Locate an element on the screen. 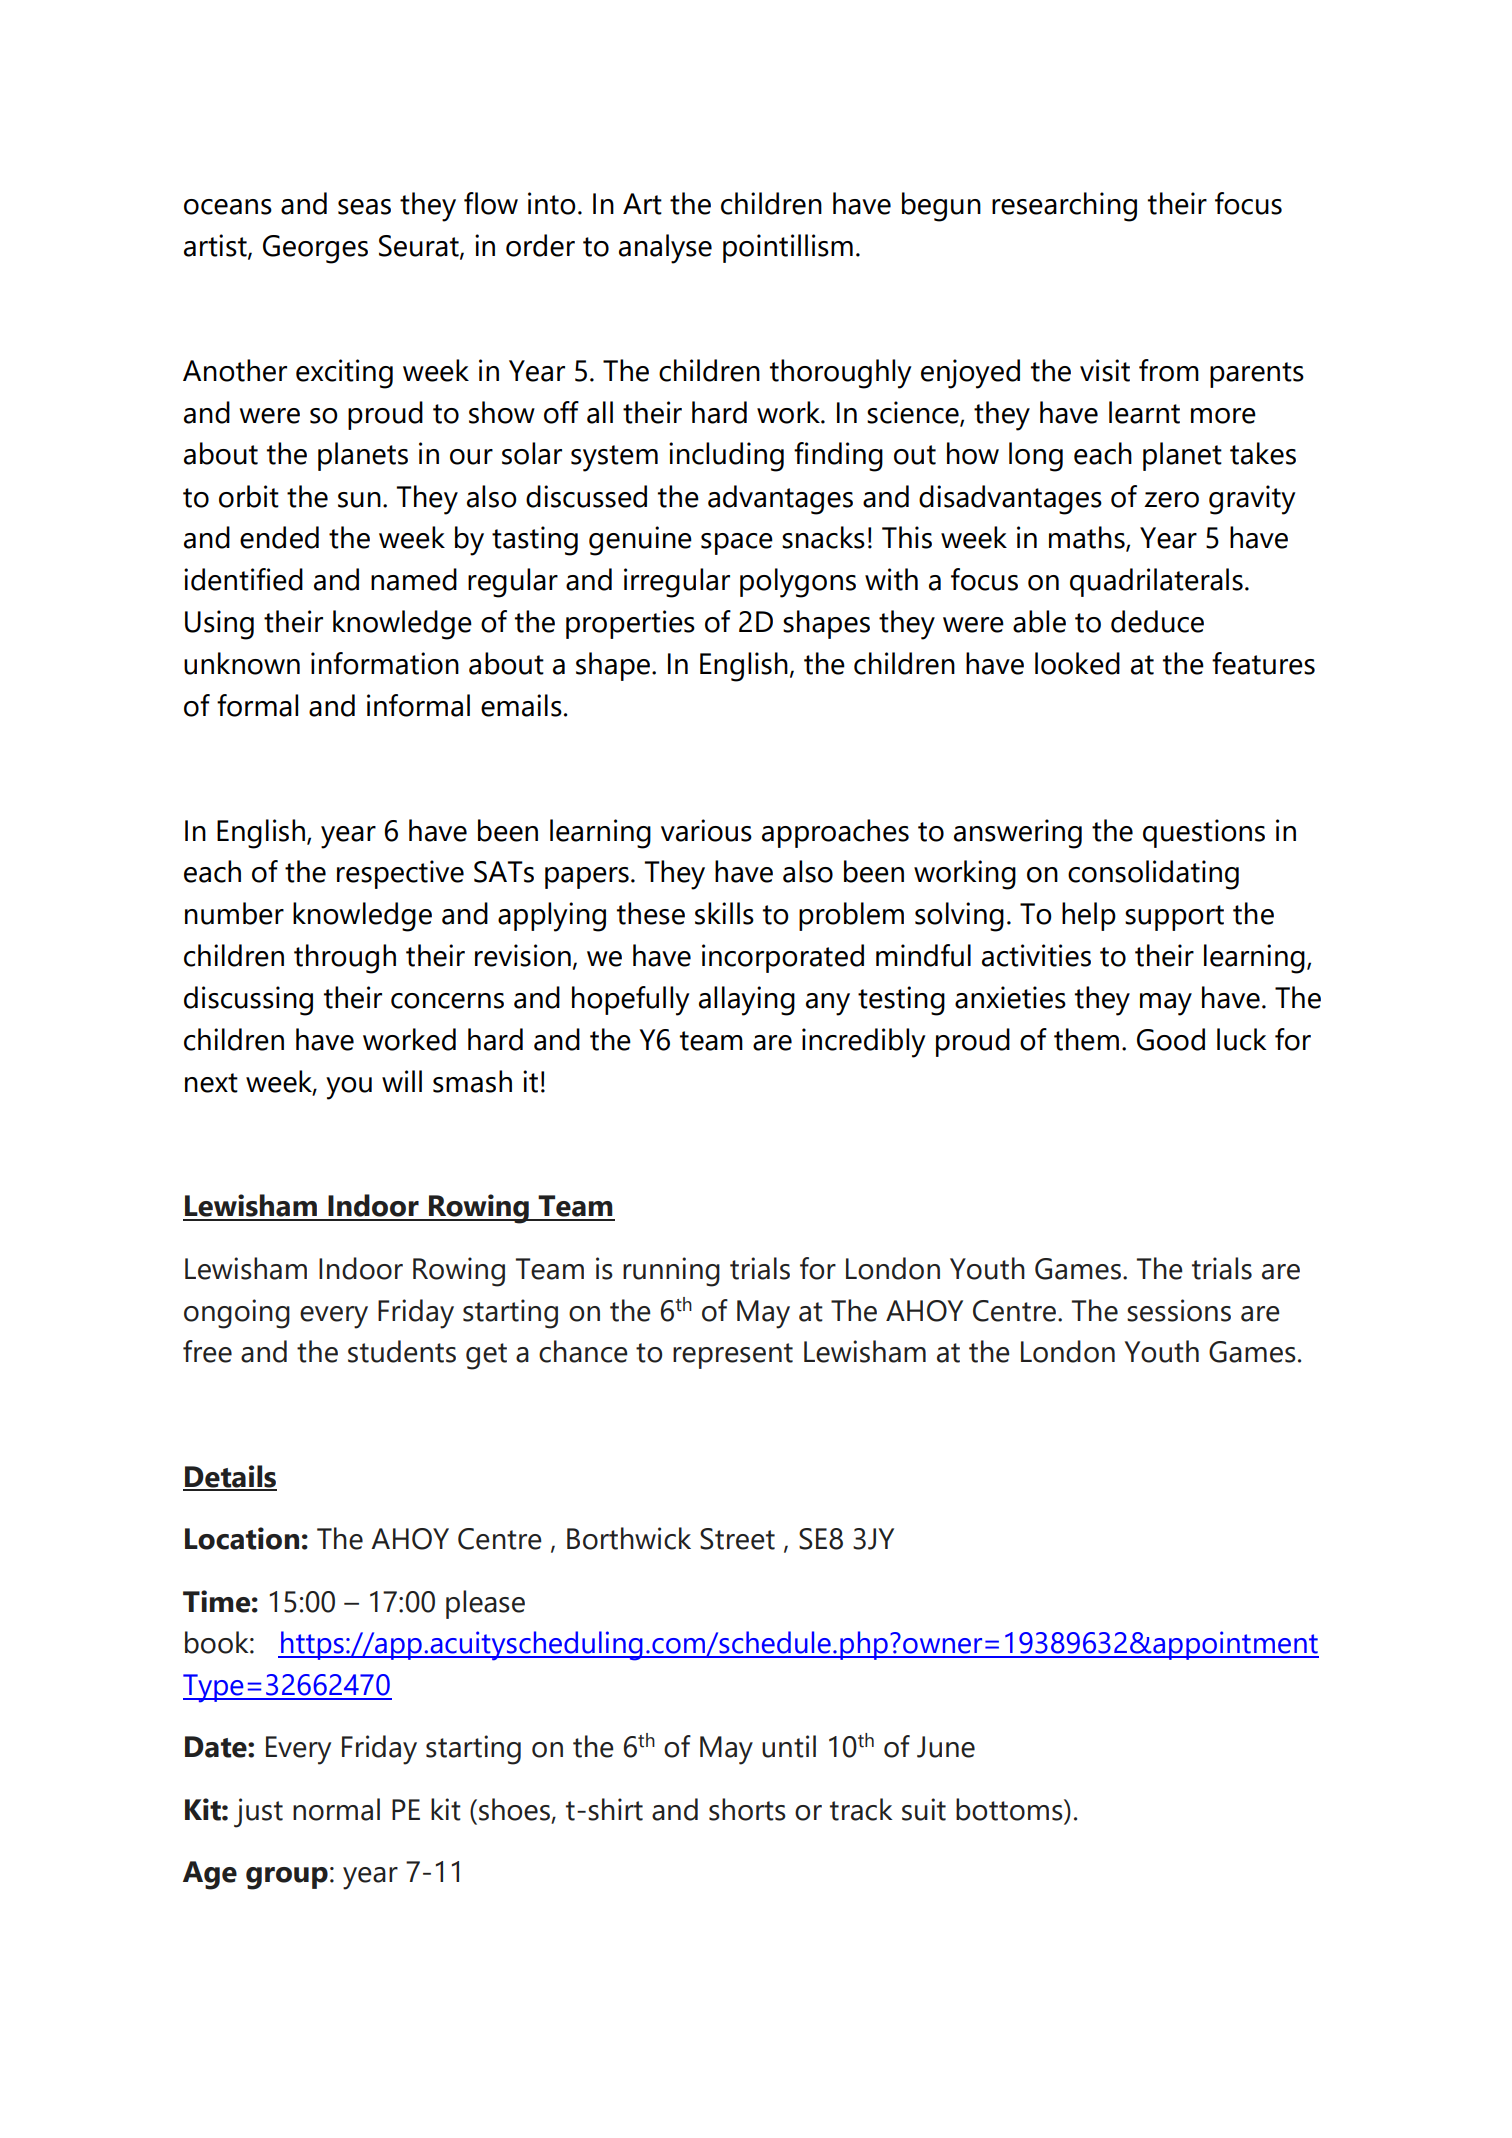  normal is located at coordinates (336, 1809).
